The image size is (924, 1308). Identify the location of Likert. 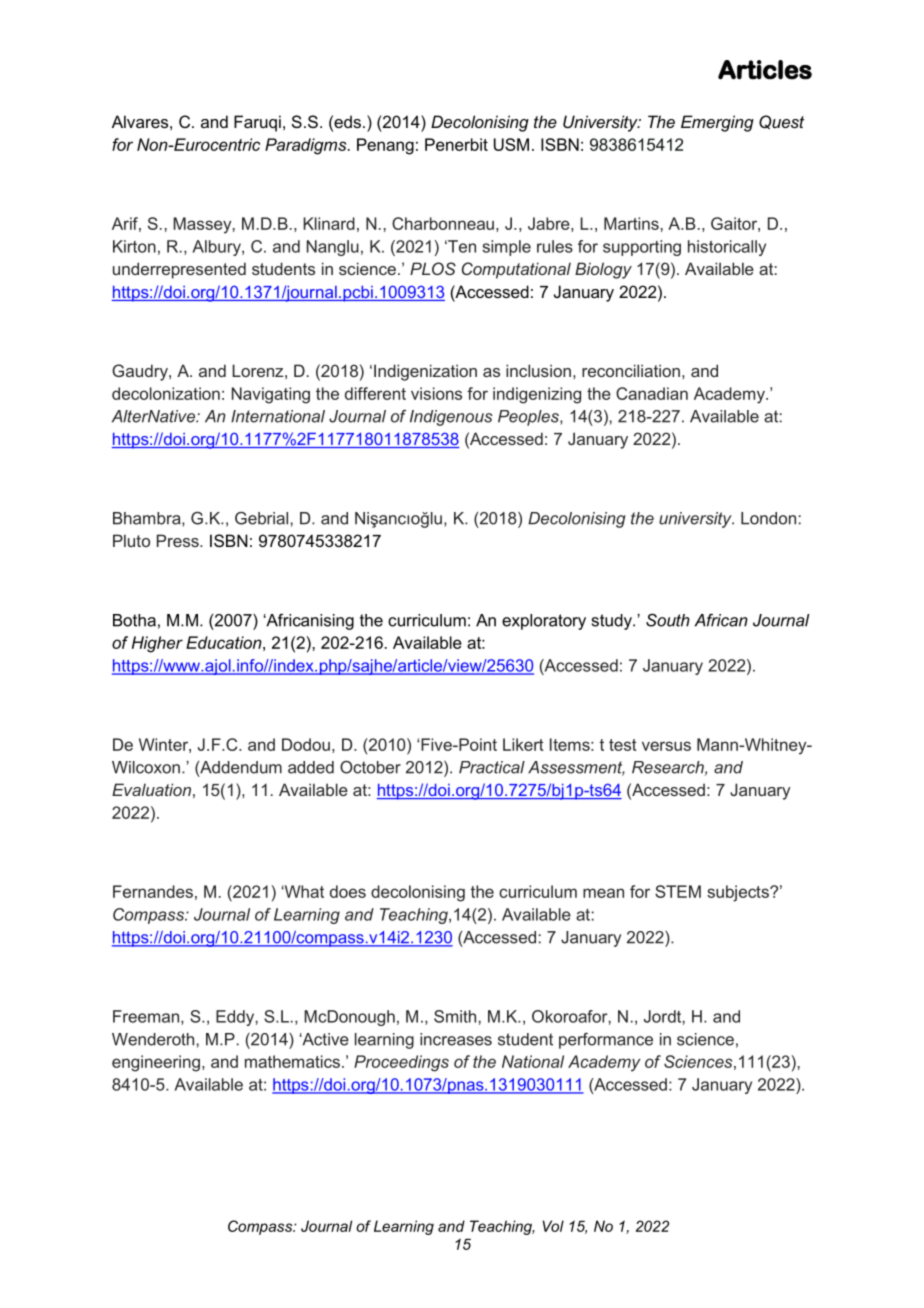
(523, 744).
